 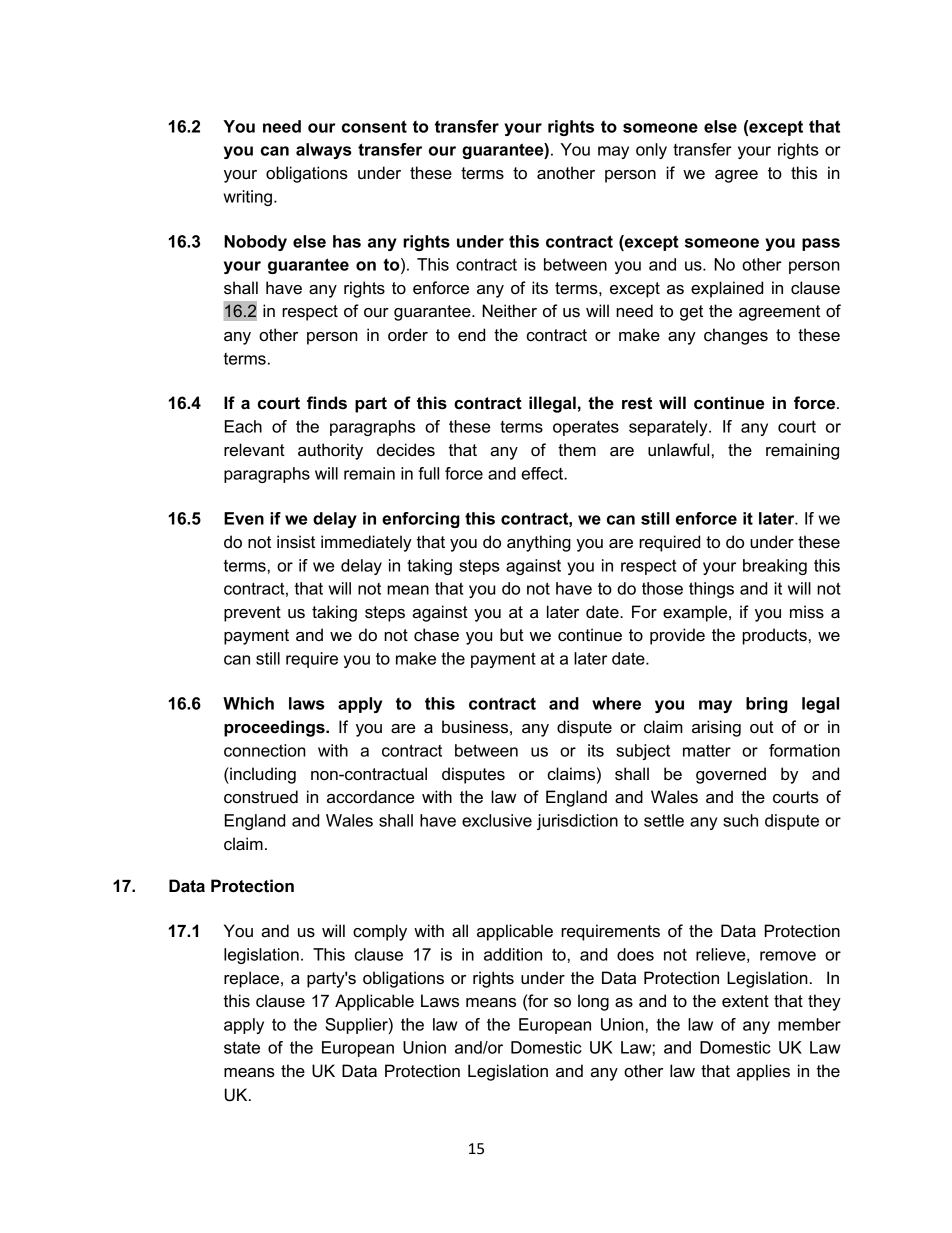 I want to click on always, so click(x=324, y=151).
